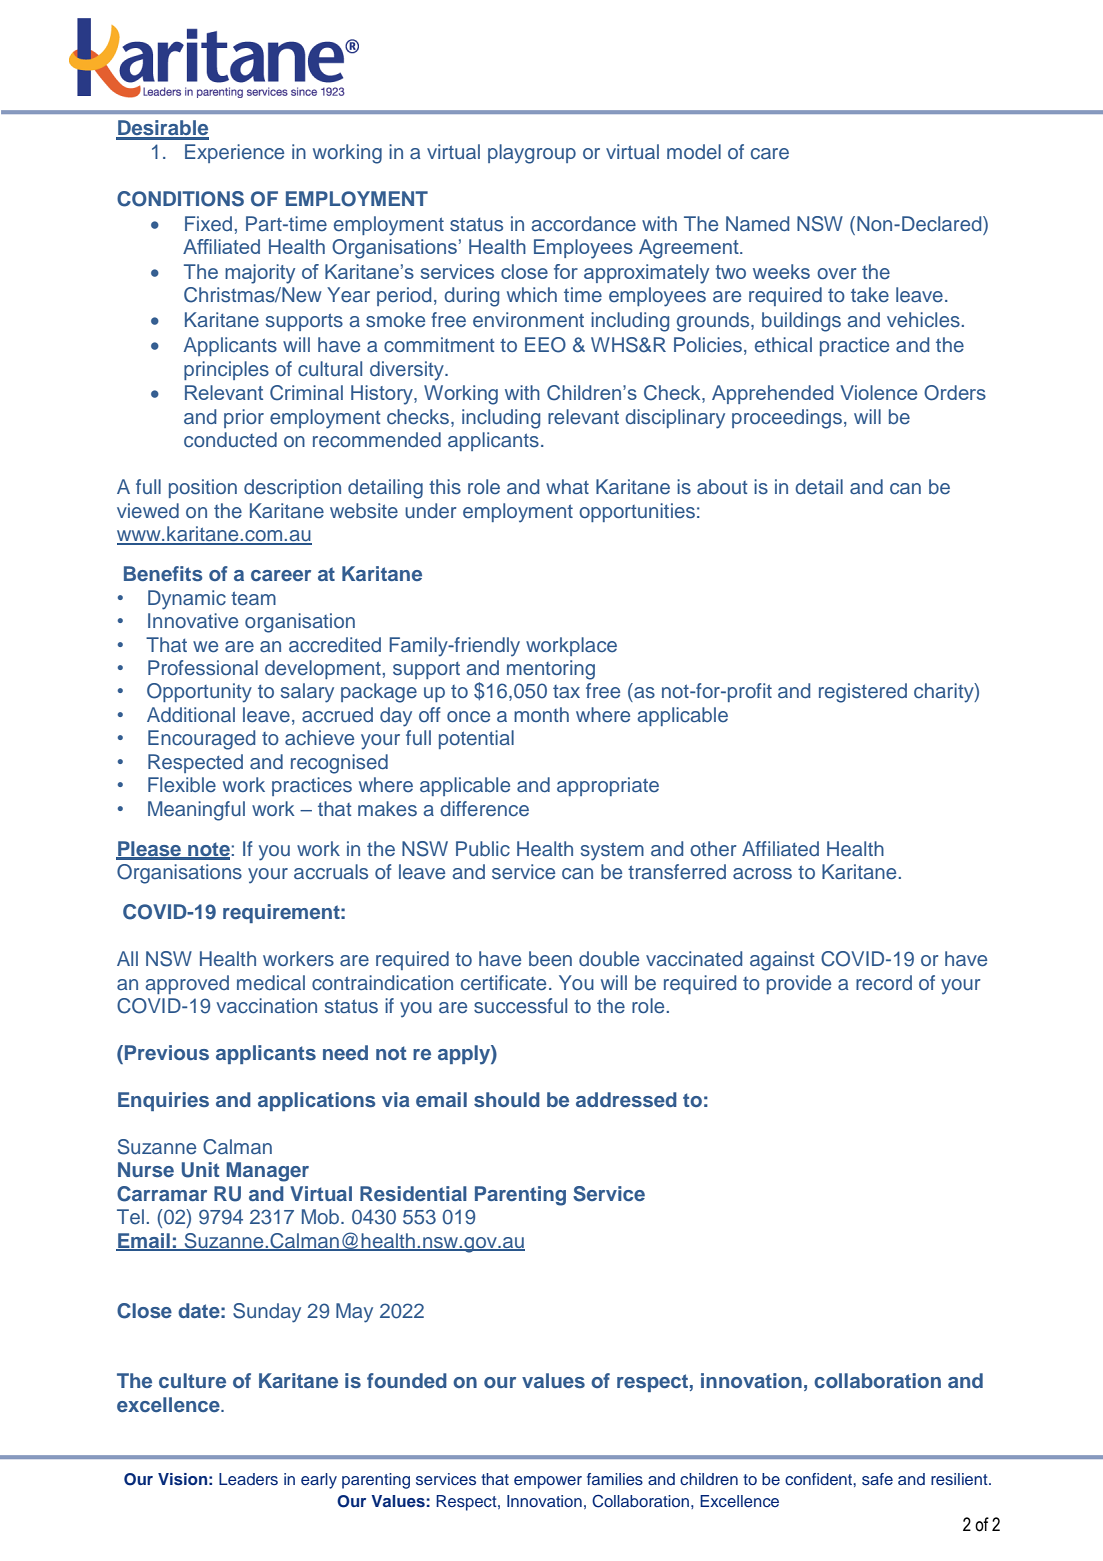 Image resolution: width=1103 pixels, height=1561 pixels. Describe the element at coordinates (532, 154) in the page. I see `playgroup` at that location.
